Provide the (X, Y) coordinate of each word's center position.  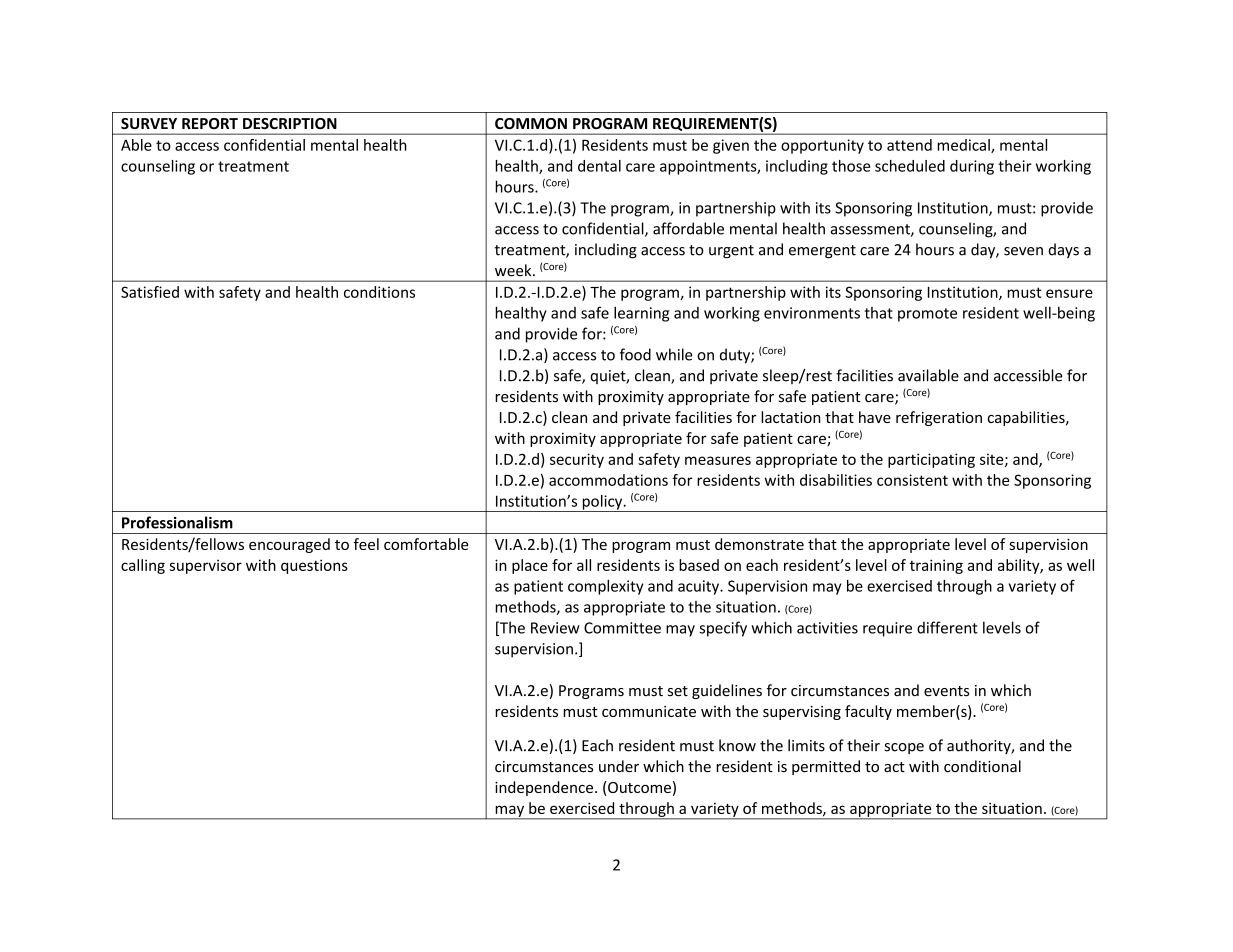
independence (545, 788)
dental (599, 166)
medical (964, 146)
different (947, 627)
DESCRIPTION (290, 123)
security (577, 460)
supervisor (205, 566)
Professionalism (177, 522)
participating (931, 460)
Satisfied (150, 292)
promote (927, 315)
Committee (622, 628)
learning (641, 314)
